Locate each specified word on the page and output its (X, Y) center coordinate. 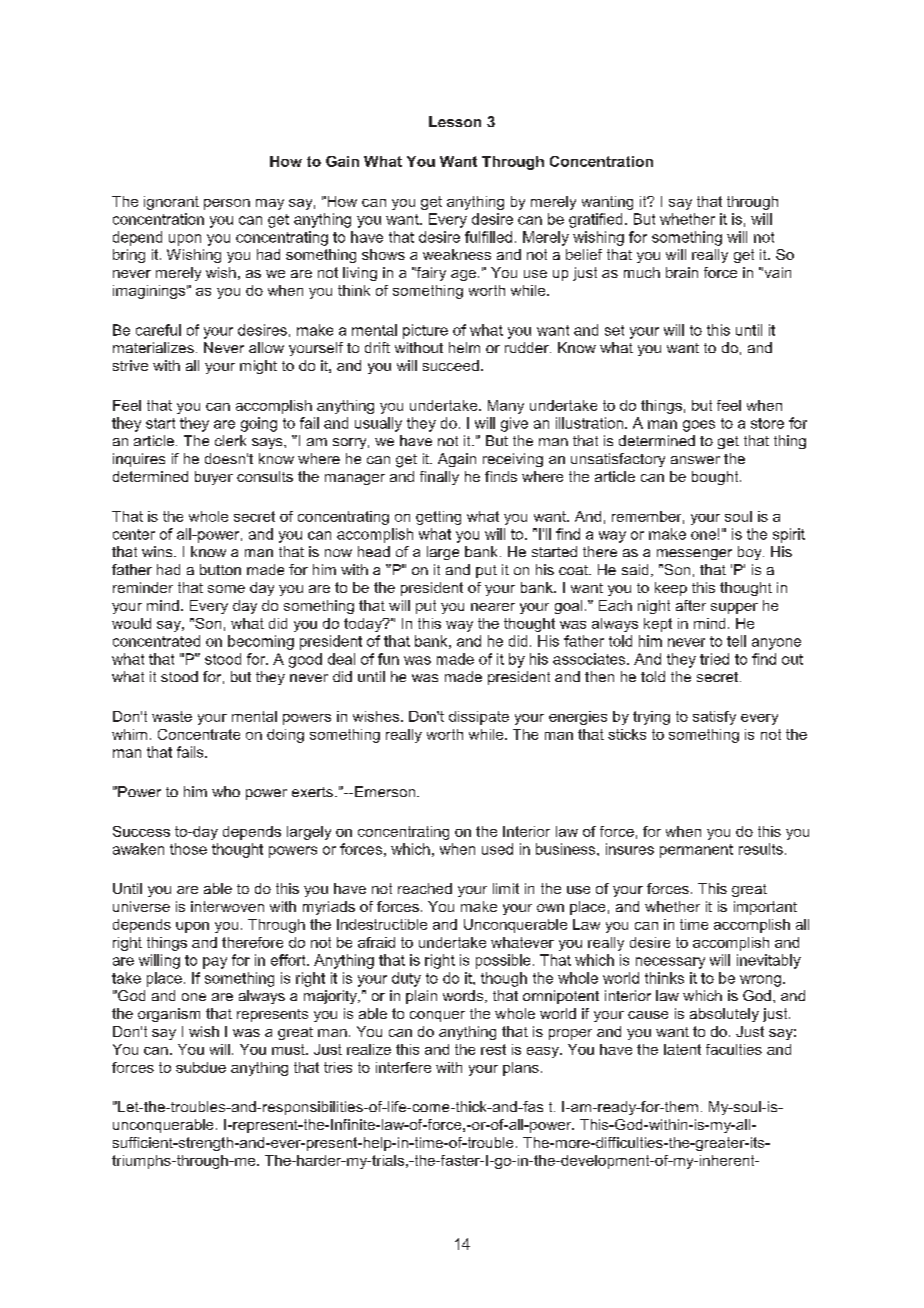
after (691, 605)
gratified (595, 220)
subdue (201, 1067)
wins (158, 551)
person (227, 204)
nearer (493, 607)
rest (493, 1049)
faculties (734, 1049)
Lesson (455, 121)
